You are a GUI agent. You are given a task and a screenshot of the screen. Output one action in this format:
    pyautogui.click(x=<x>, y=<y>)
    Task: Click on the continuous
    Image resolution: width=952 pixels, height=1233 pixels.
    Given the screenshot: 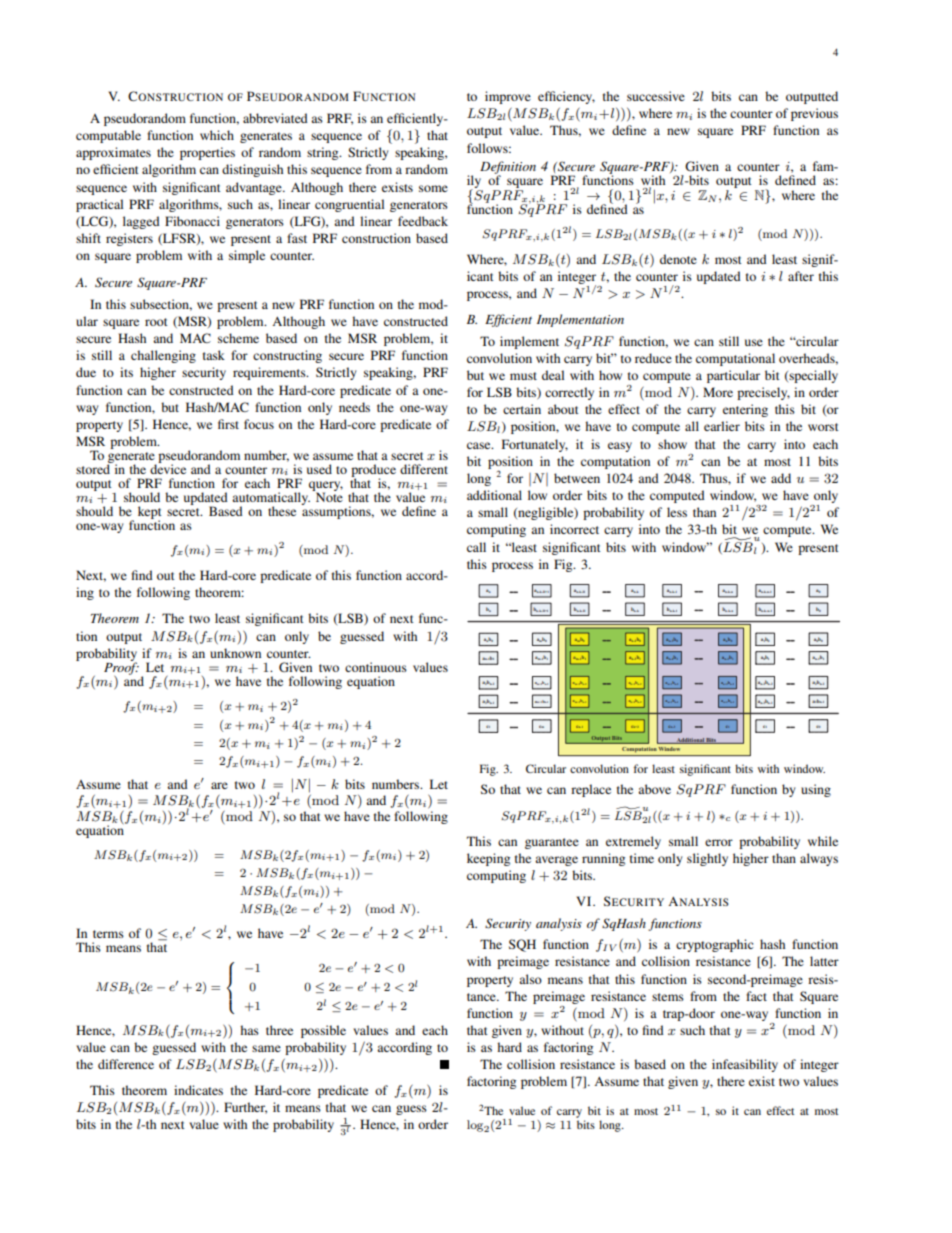 What is the action you would take?
    pyautogui.click(x=376, y=667)
